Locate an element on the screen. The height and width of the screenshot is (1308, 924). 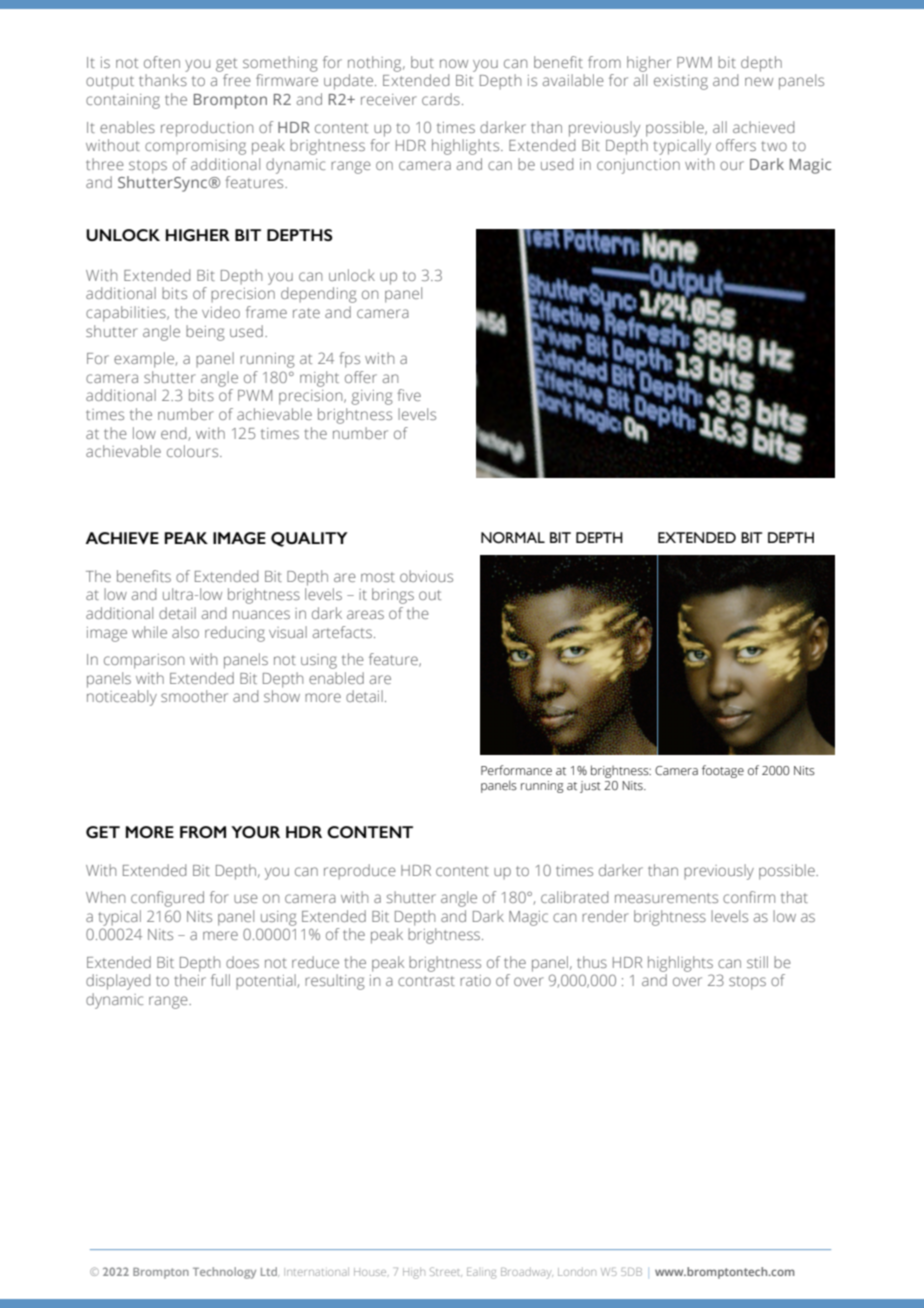
smoother is located at coordinates (194, 696).
